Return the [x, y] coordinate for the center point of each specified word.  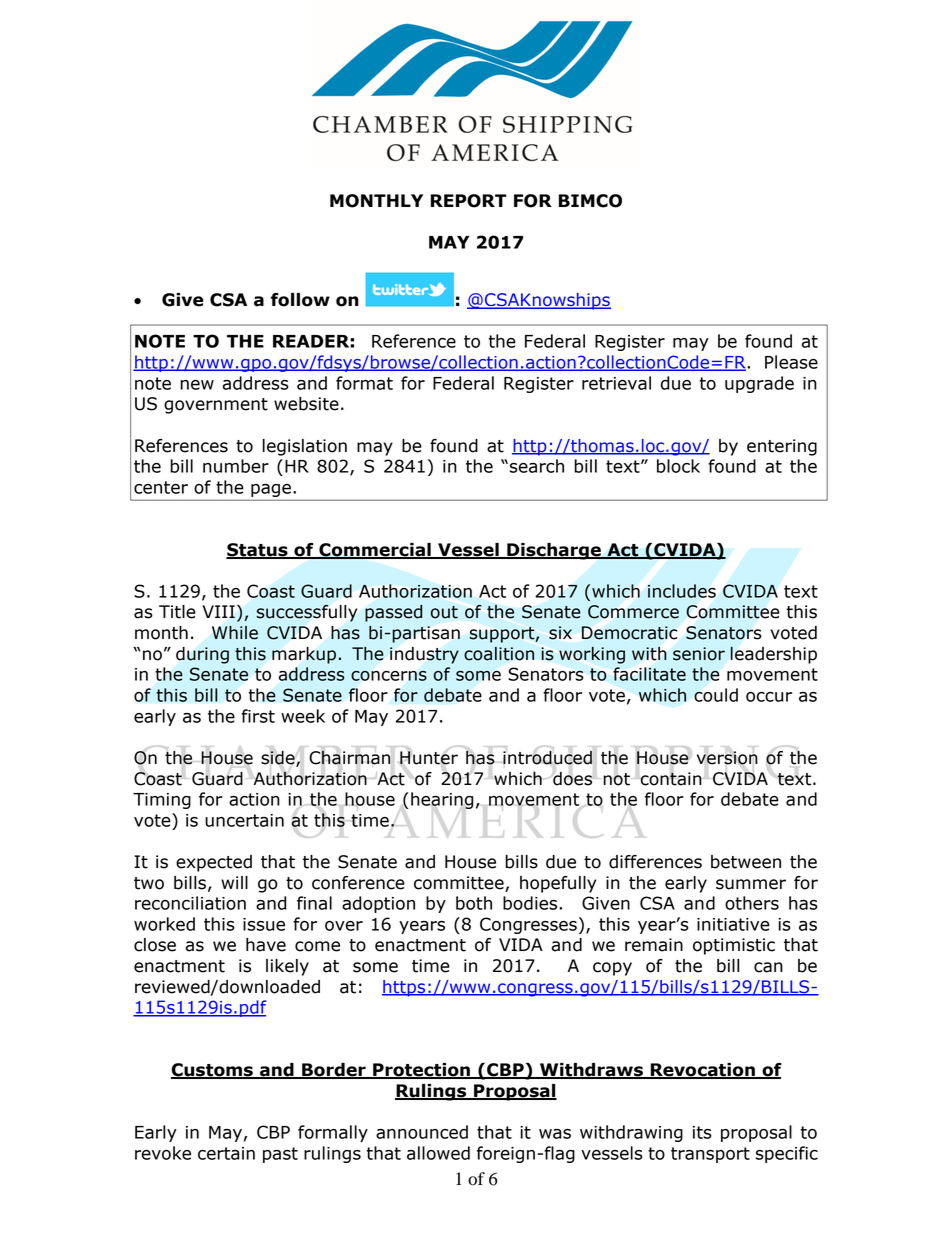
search [537, 466]
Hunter [428, 758]
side [279, 759]
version [727, 758]
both [474, 903]
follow [300, 300]
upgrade [759, 384]
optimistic [734, 946]
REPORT [469, 201]
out [444, 612]
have [266, 945]
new [197, 385]
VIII [218, 611]
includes [682, 591]
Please [791, 362]
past [280, 1155]
